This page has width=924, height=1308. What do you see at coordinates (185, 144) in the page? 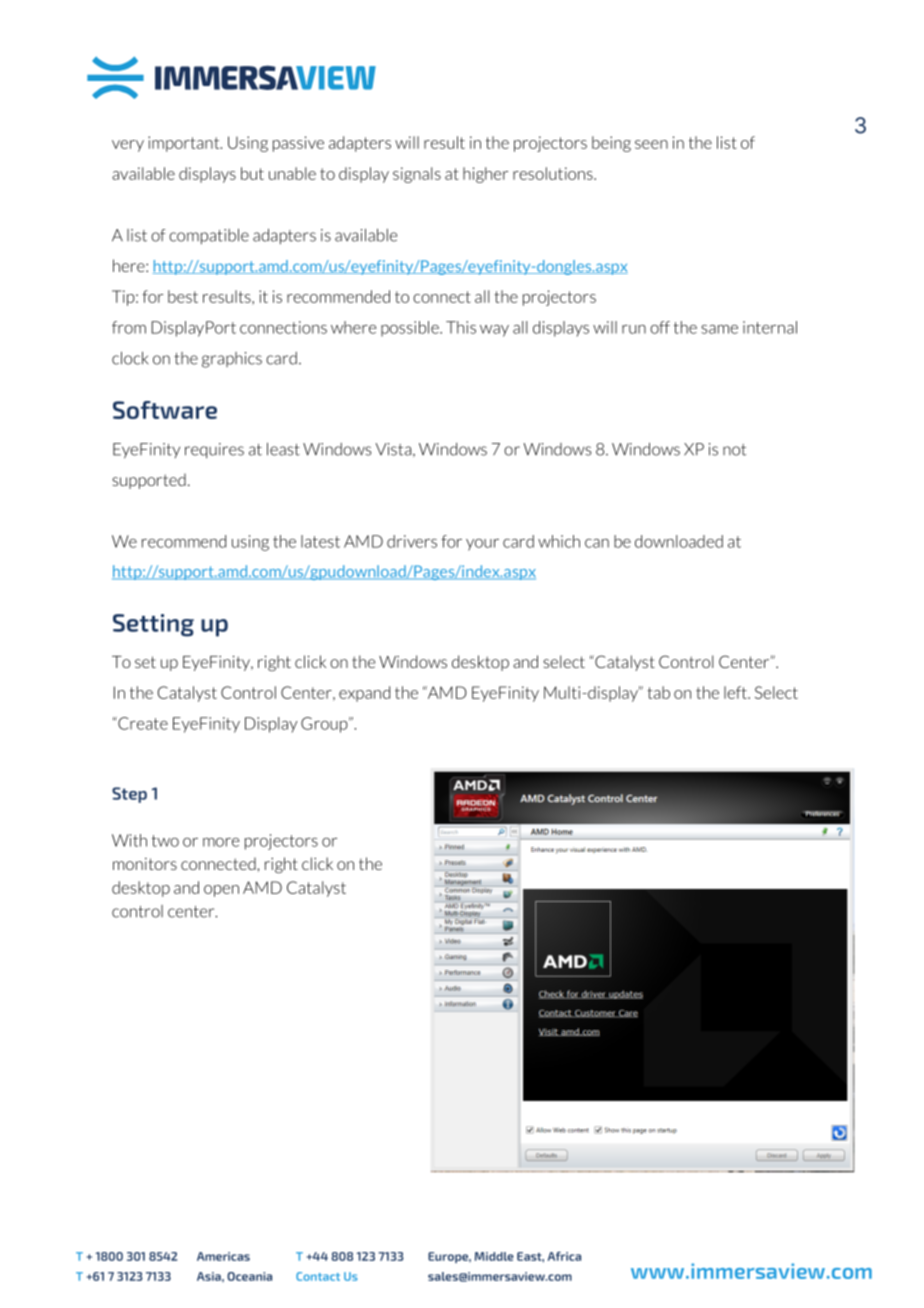
I see `important` at bounding box center [185, 144].
